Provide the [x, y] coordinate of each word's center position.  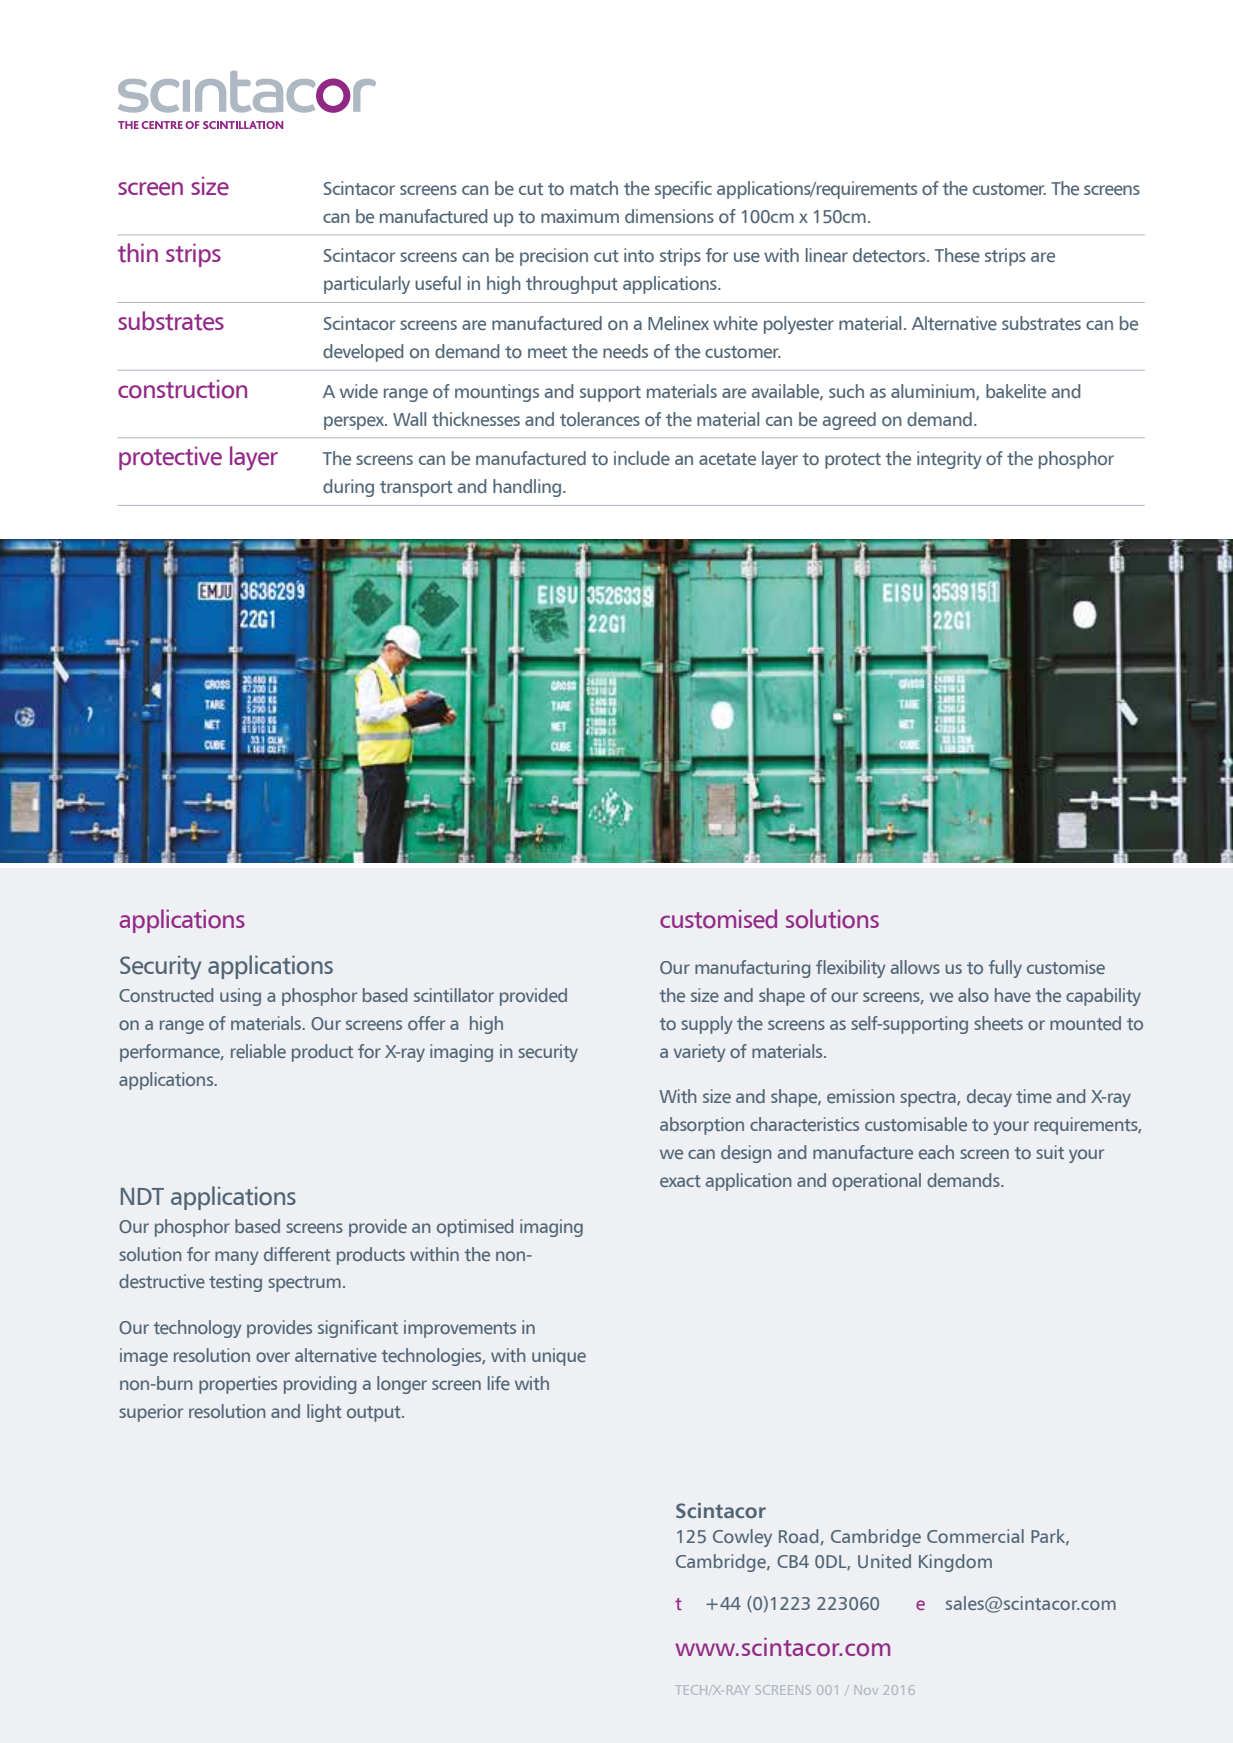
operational [876, 1182]
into [639, 255]
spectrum [304, 1284]
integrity [949, 460]
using [240, 997]
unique [559, 1357]
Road [798, 1536]
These [957, 255]
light [324, 1413]
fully [1005, 969]
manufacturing [752, 969]
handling [528, 488]
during [348, 488]
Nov [865, 1690]
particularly [367, 285]
